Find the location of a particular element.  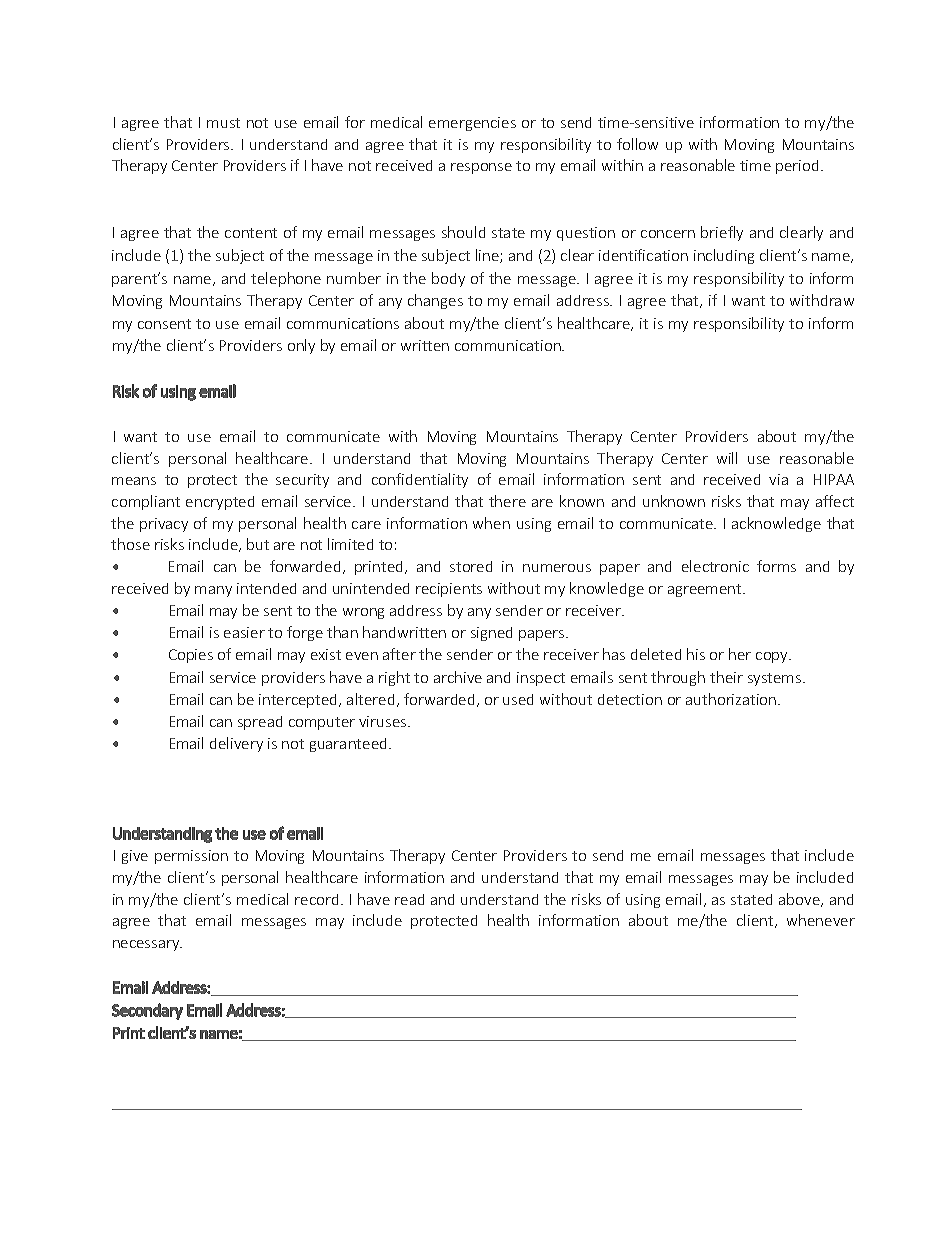

including is located at coordinates (724, 256).
